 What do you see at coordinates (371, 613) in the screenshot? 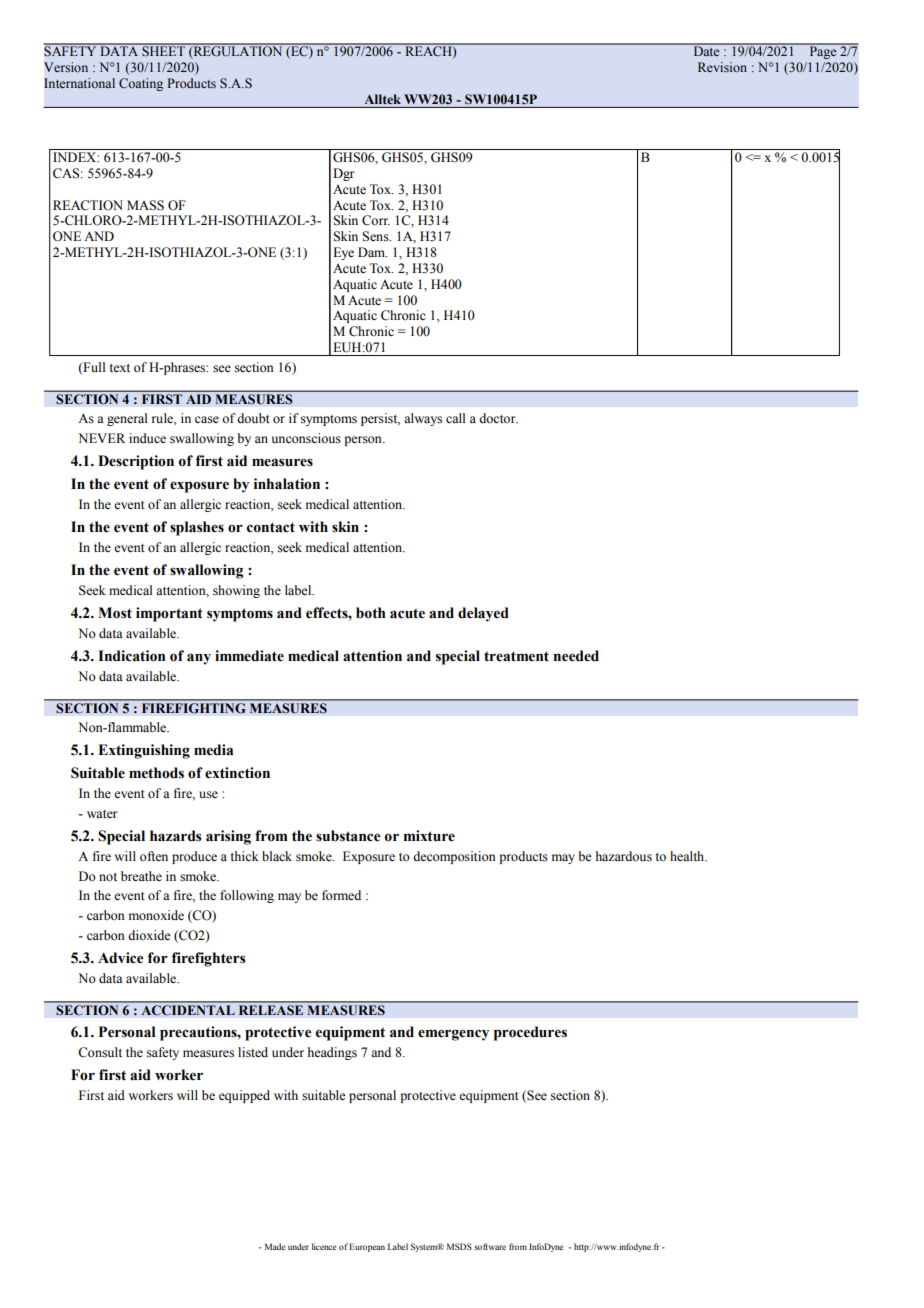
I see `both` at bounding box center [371, 613].
